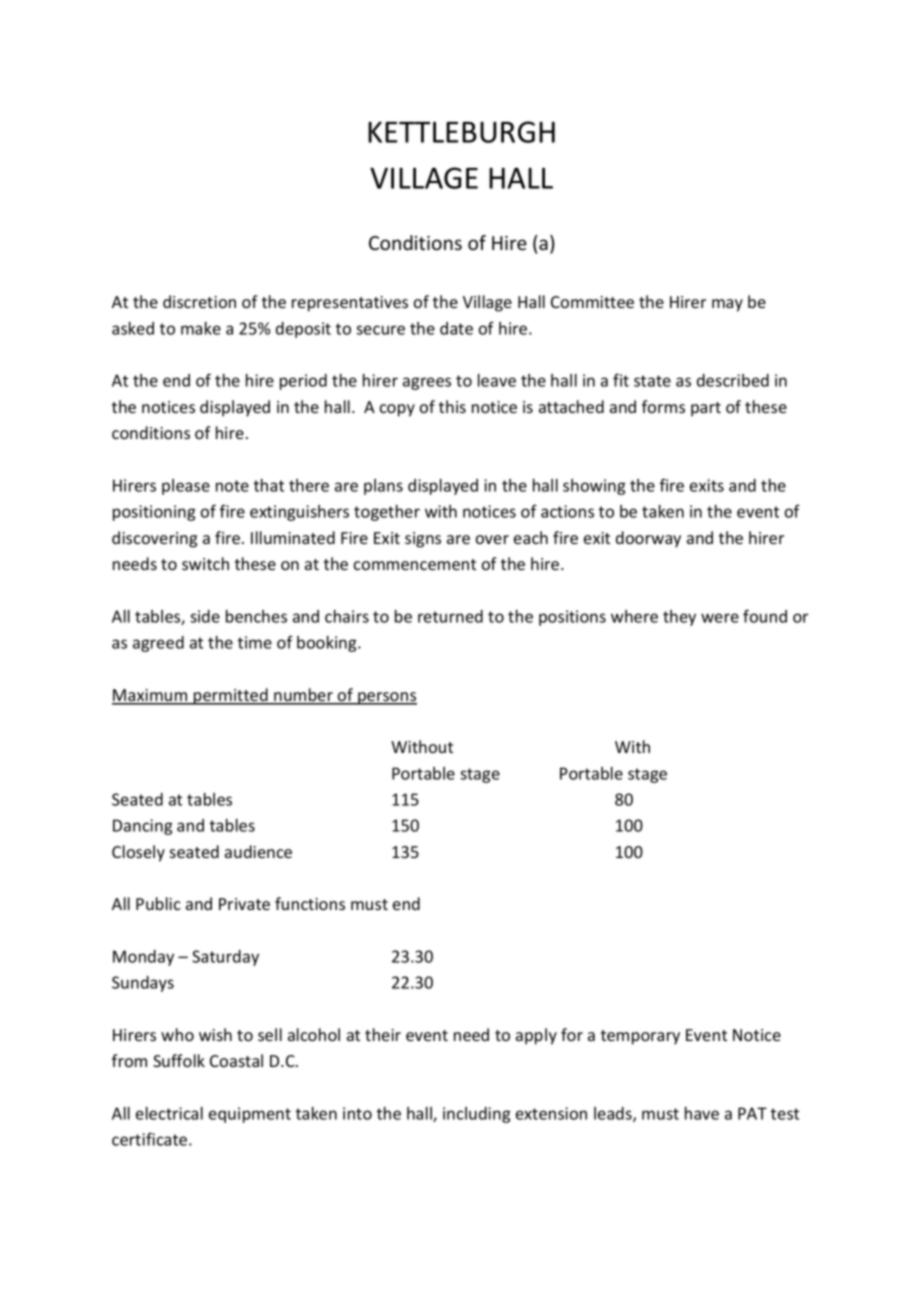 The image size is (924, 1308). I want to click on may, so click(727, 305).
